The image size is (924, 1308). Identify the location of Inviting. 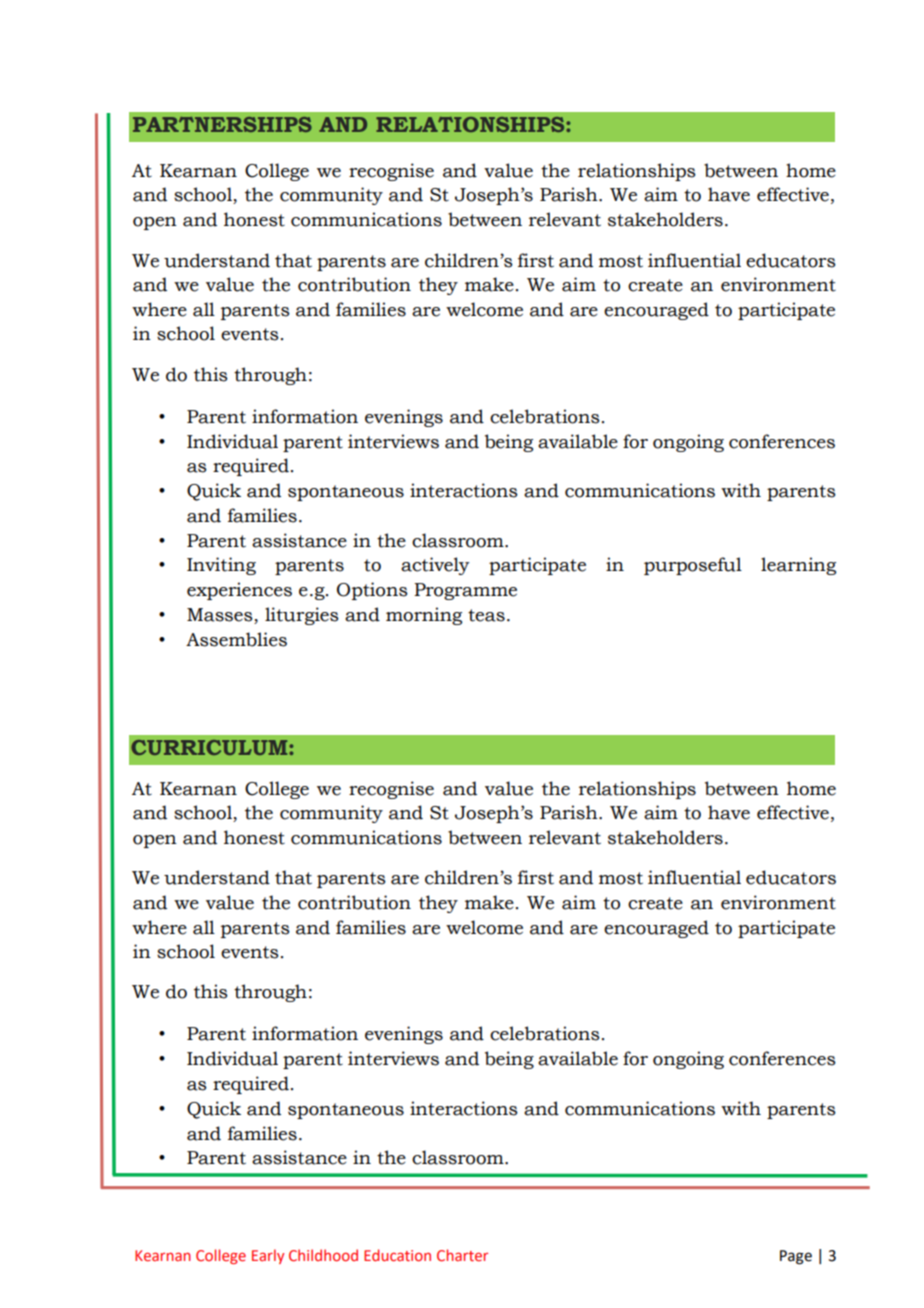
(221, 566).
